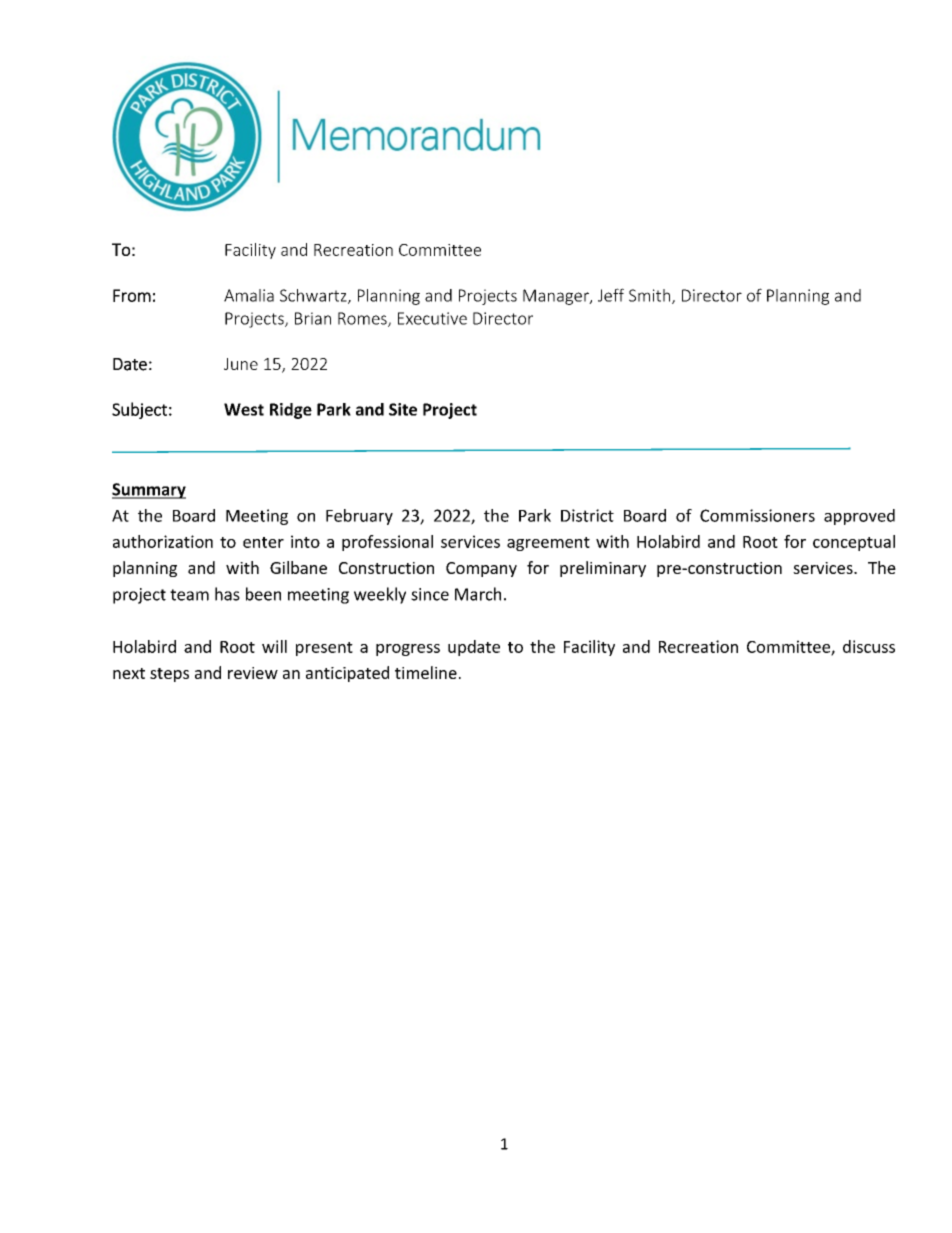 The height and width of the screenshot is (1233, 952). Describe the element at coordinates (869, 646) in the screenshot. I see `discuss` at that location.
